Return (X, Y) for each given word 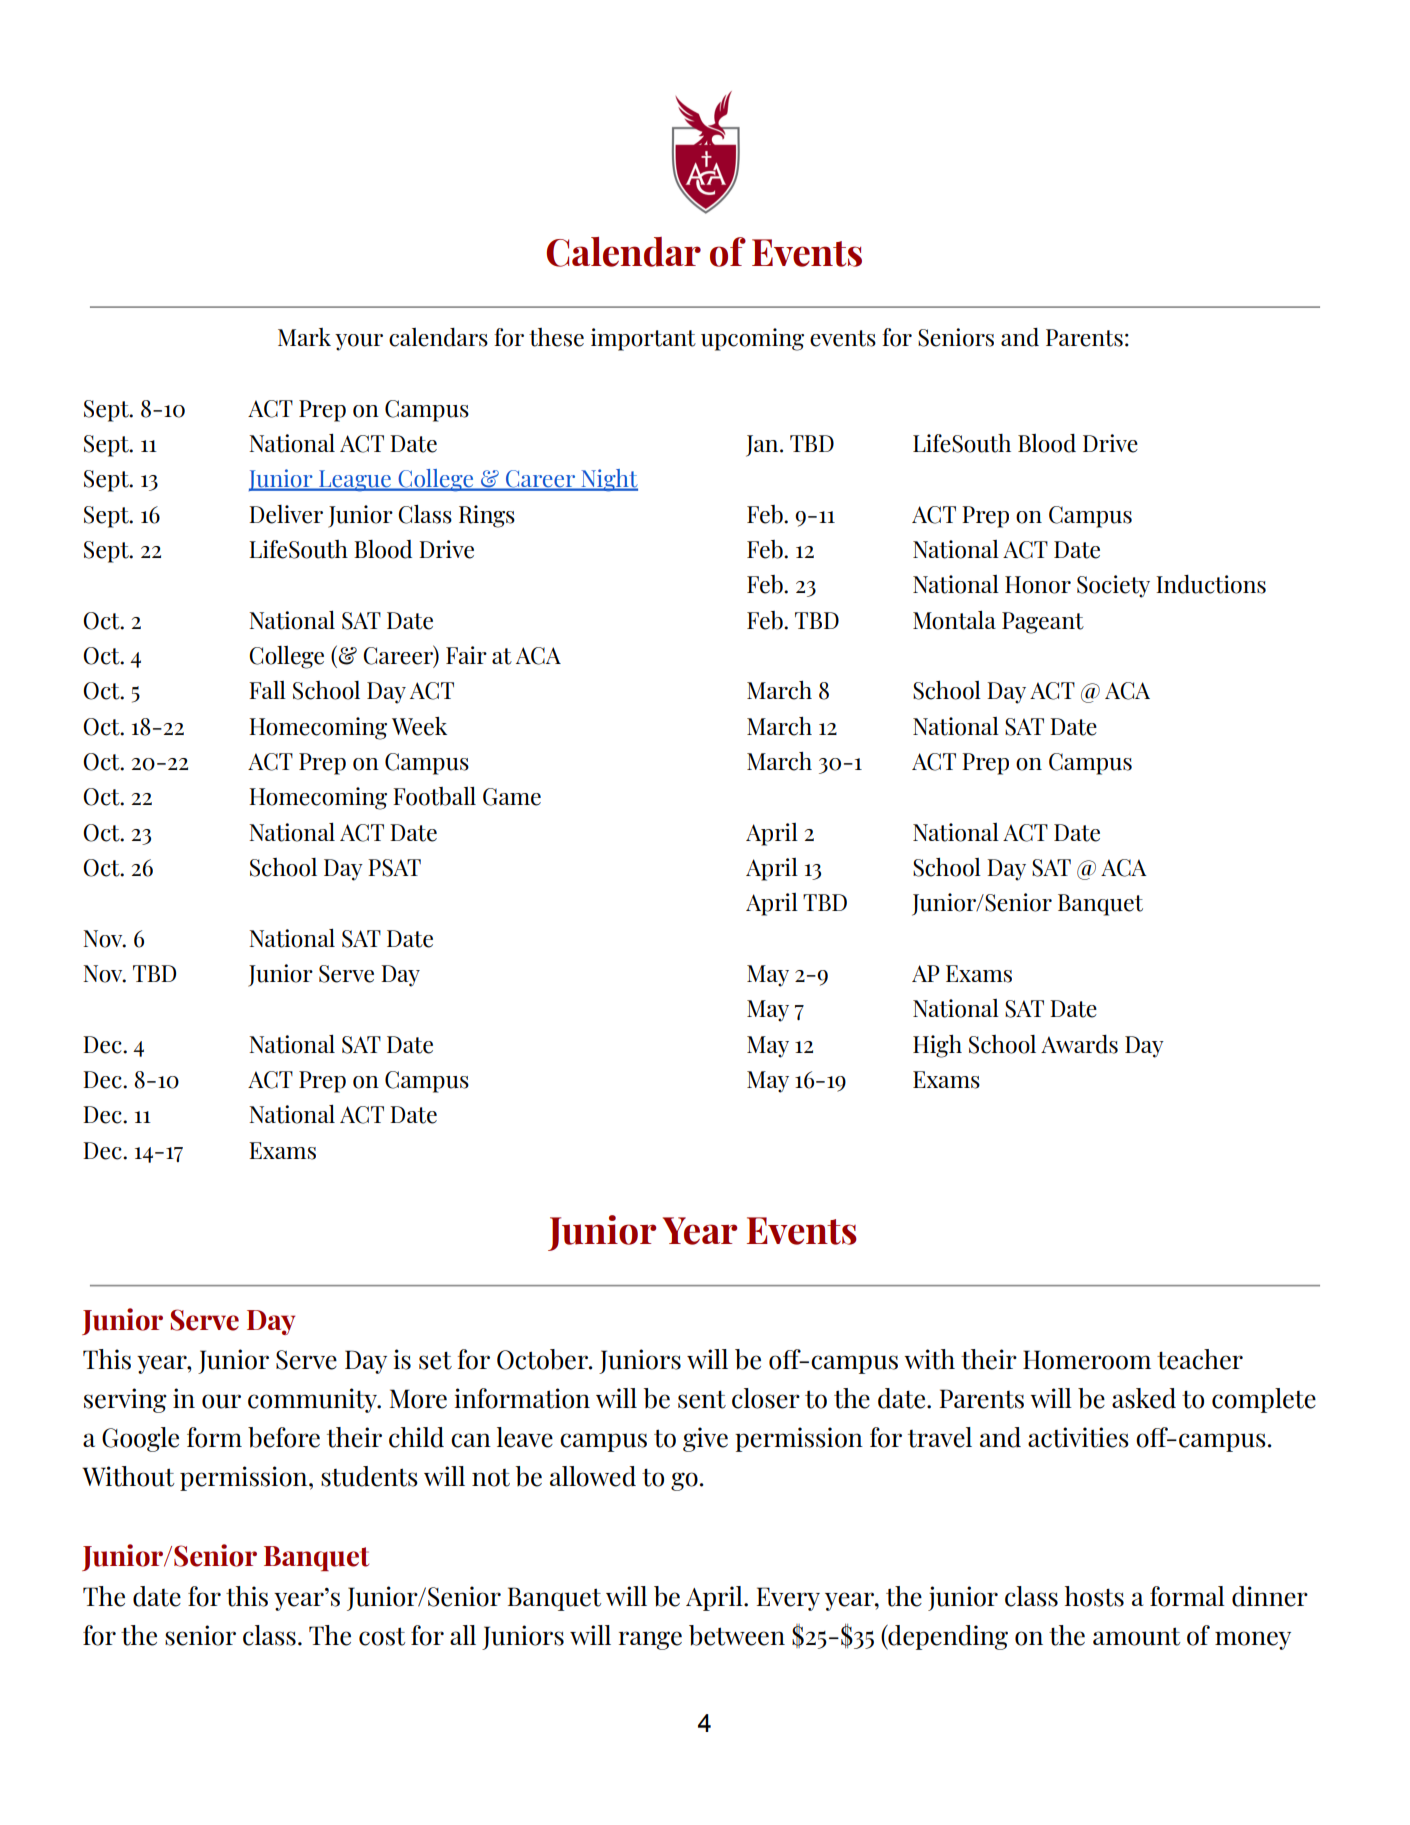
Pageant (1043, 623)
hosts (1094, 1596)
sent (702, 1399)
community (314, 1400)
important (643, 339)
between (737, 1635)
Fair (466, 655)
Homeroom (1087, 1360)
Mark (304, 337)
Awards (1079, 1044)
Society (1113, 586)
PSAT (394, 868)
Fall (267, 690)
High (937, 1046)
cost (382, 1636)
